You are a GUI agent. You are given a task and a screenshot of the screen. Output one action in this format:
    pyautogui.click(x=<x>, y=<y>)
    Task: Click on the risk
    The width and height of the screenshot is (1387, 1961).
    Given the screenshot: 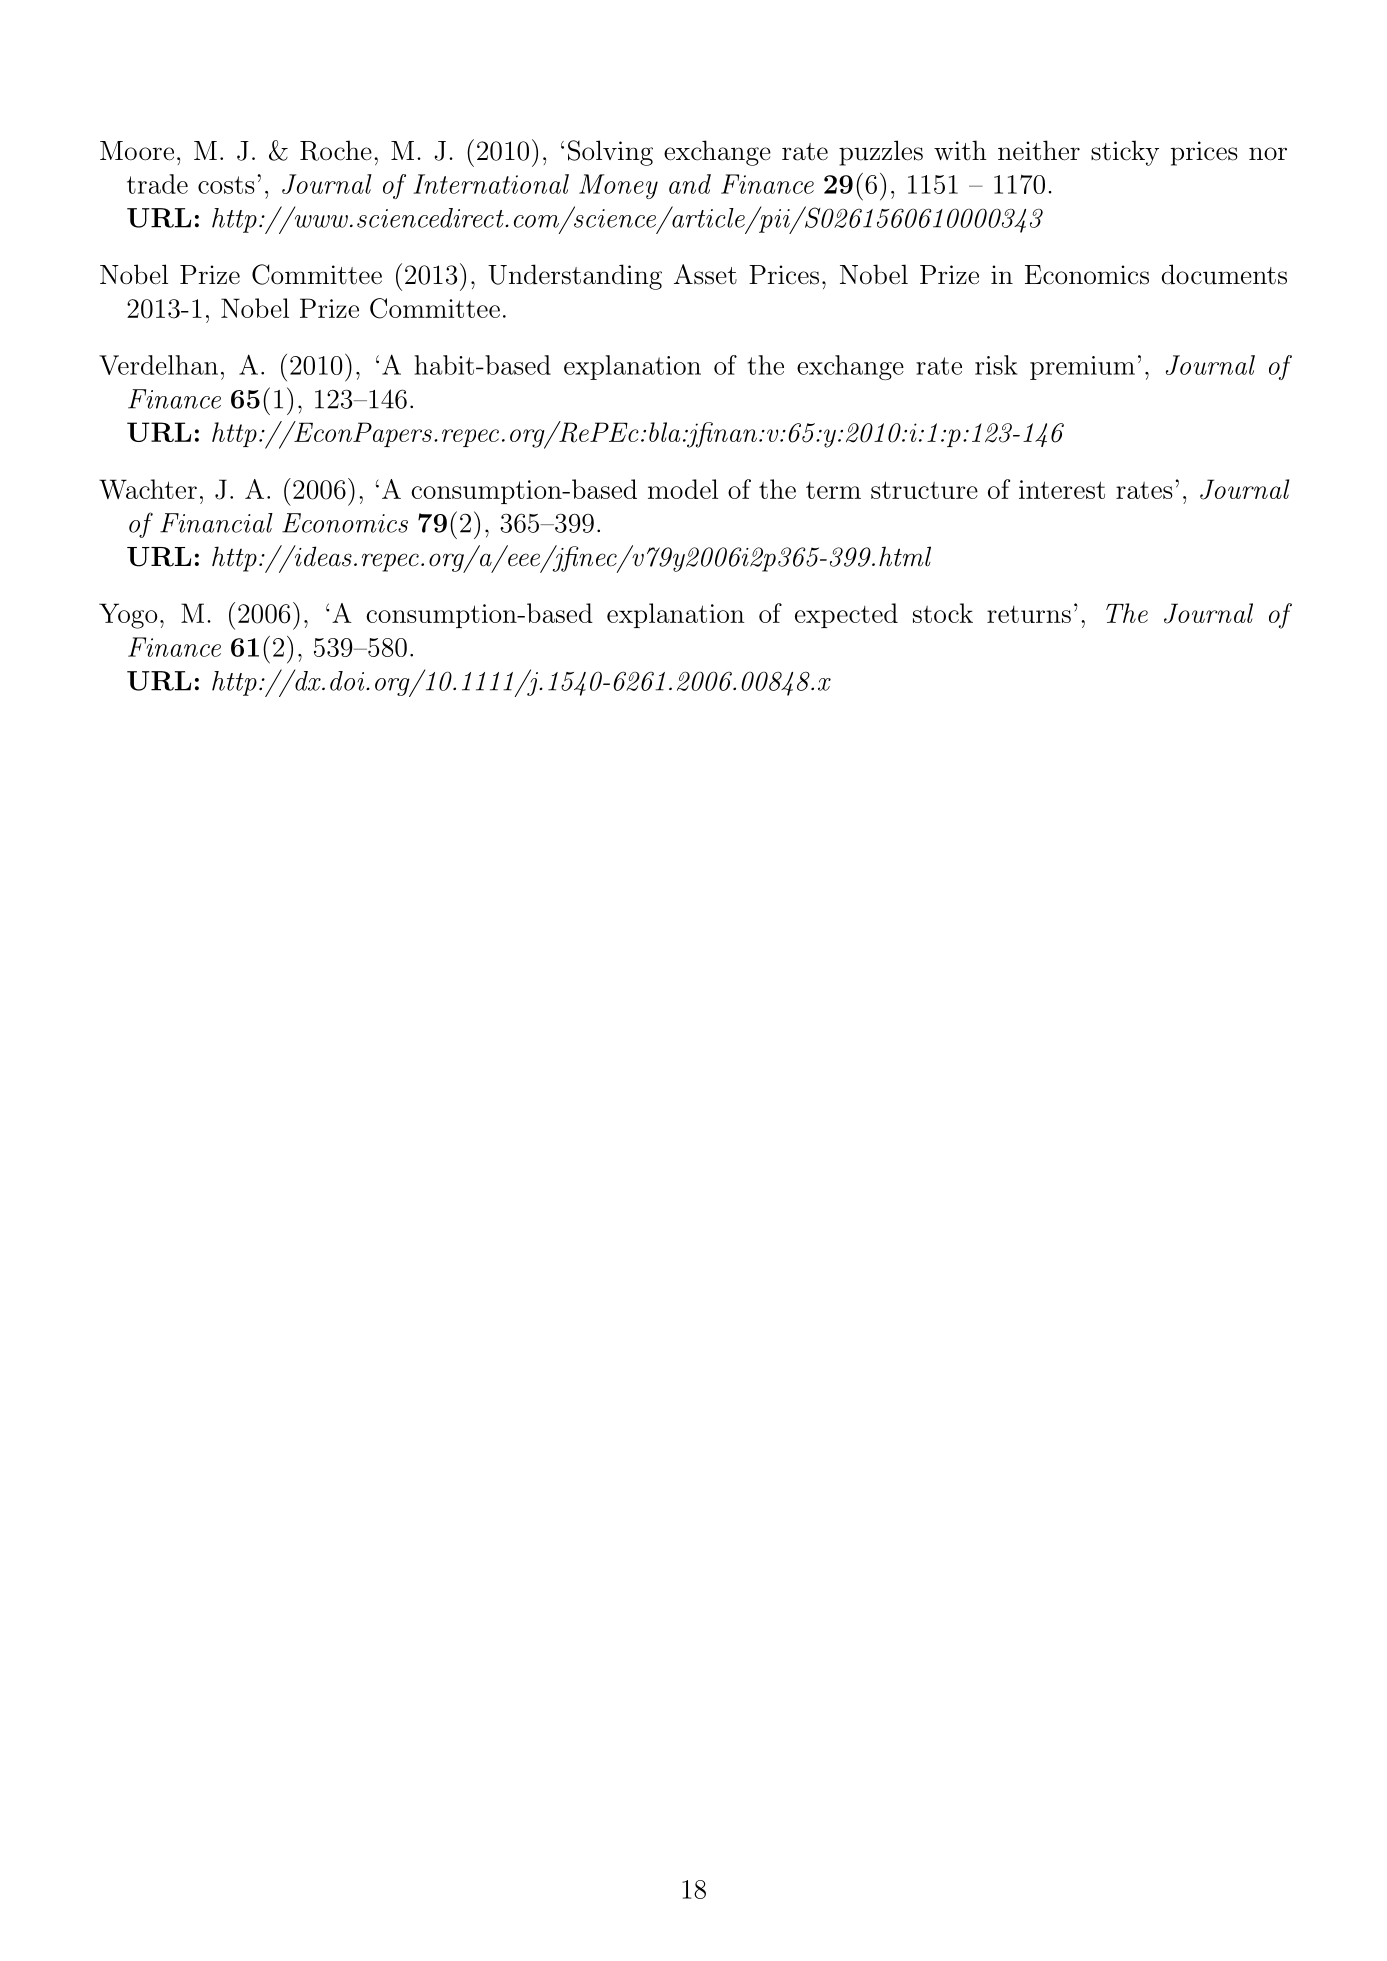 What is the action you would take?
    pyautogui.click(x=996, y=365)
